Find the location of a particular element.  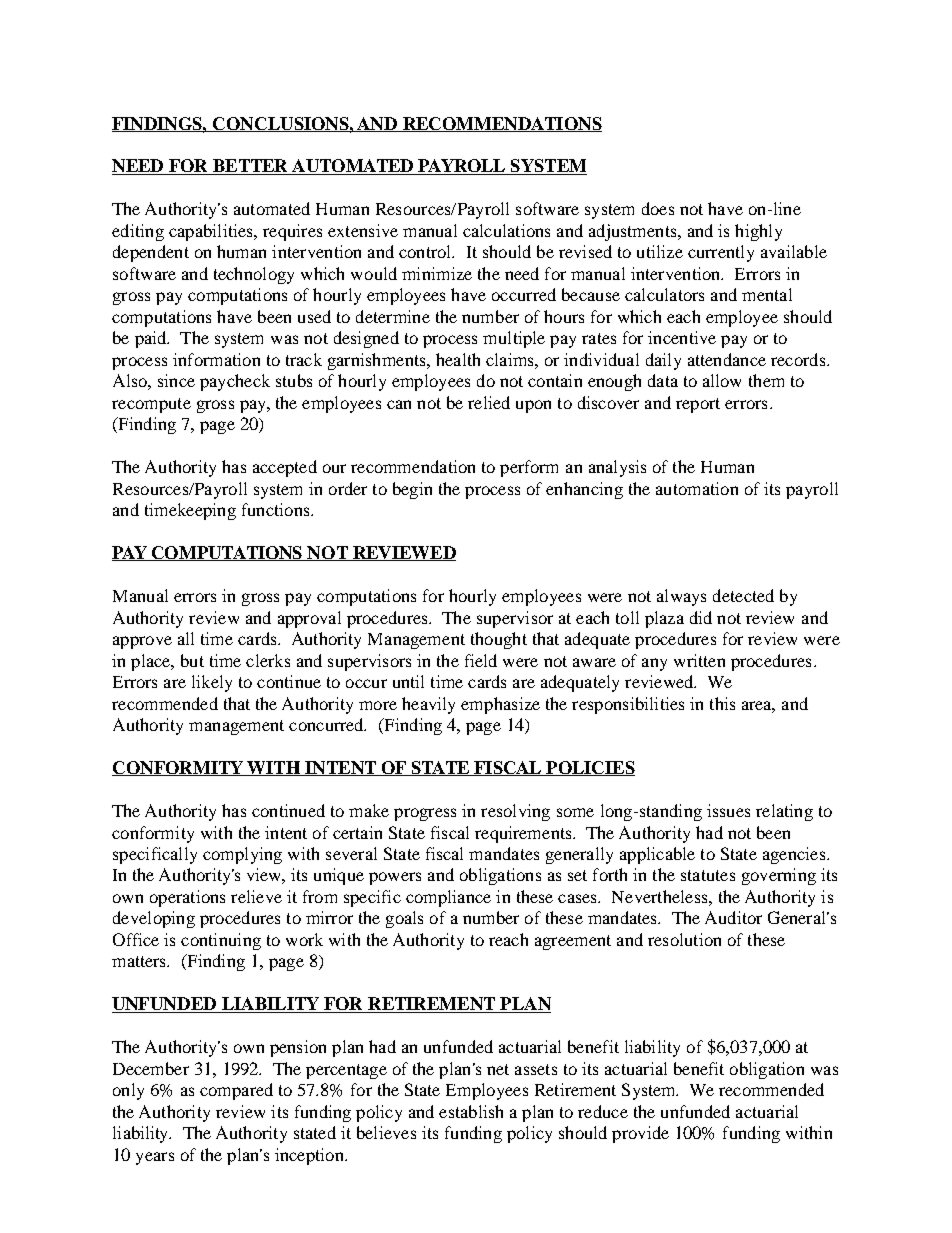

establish is located at coordinates (471, 1111).
